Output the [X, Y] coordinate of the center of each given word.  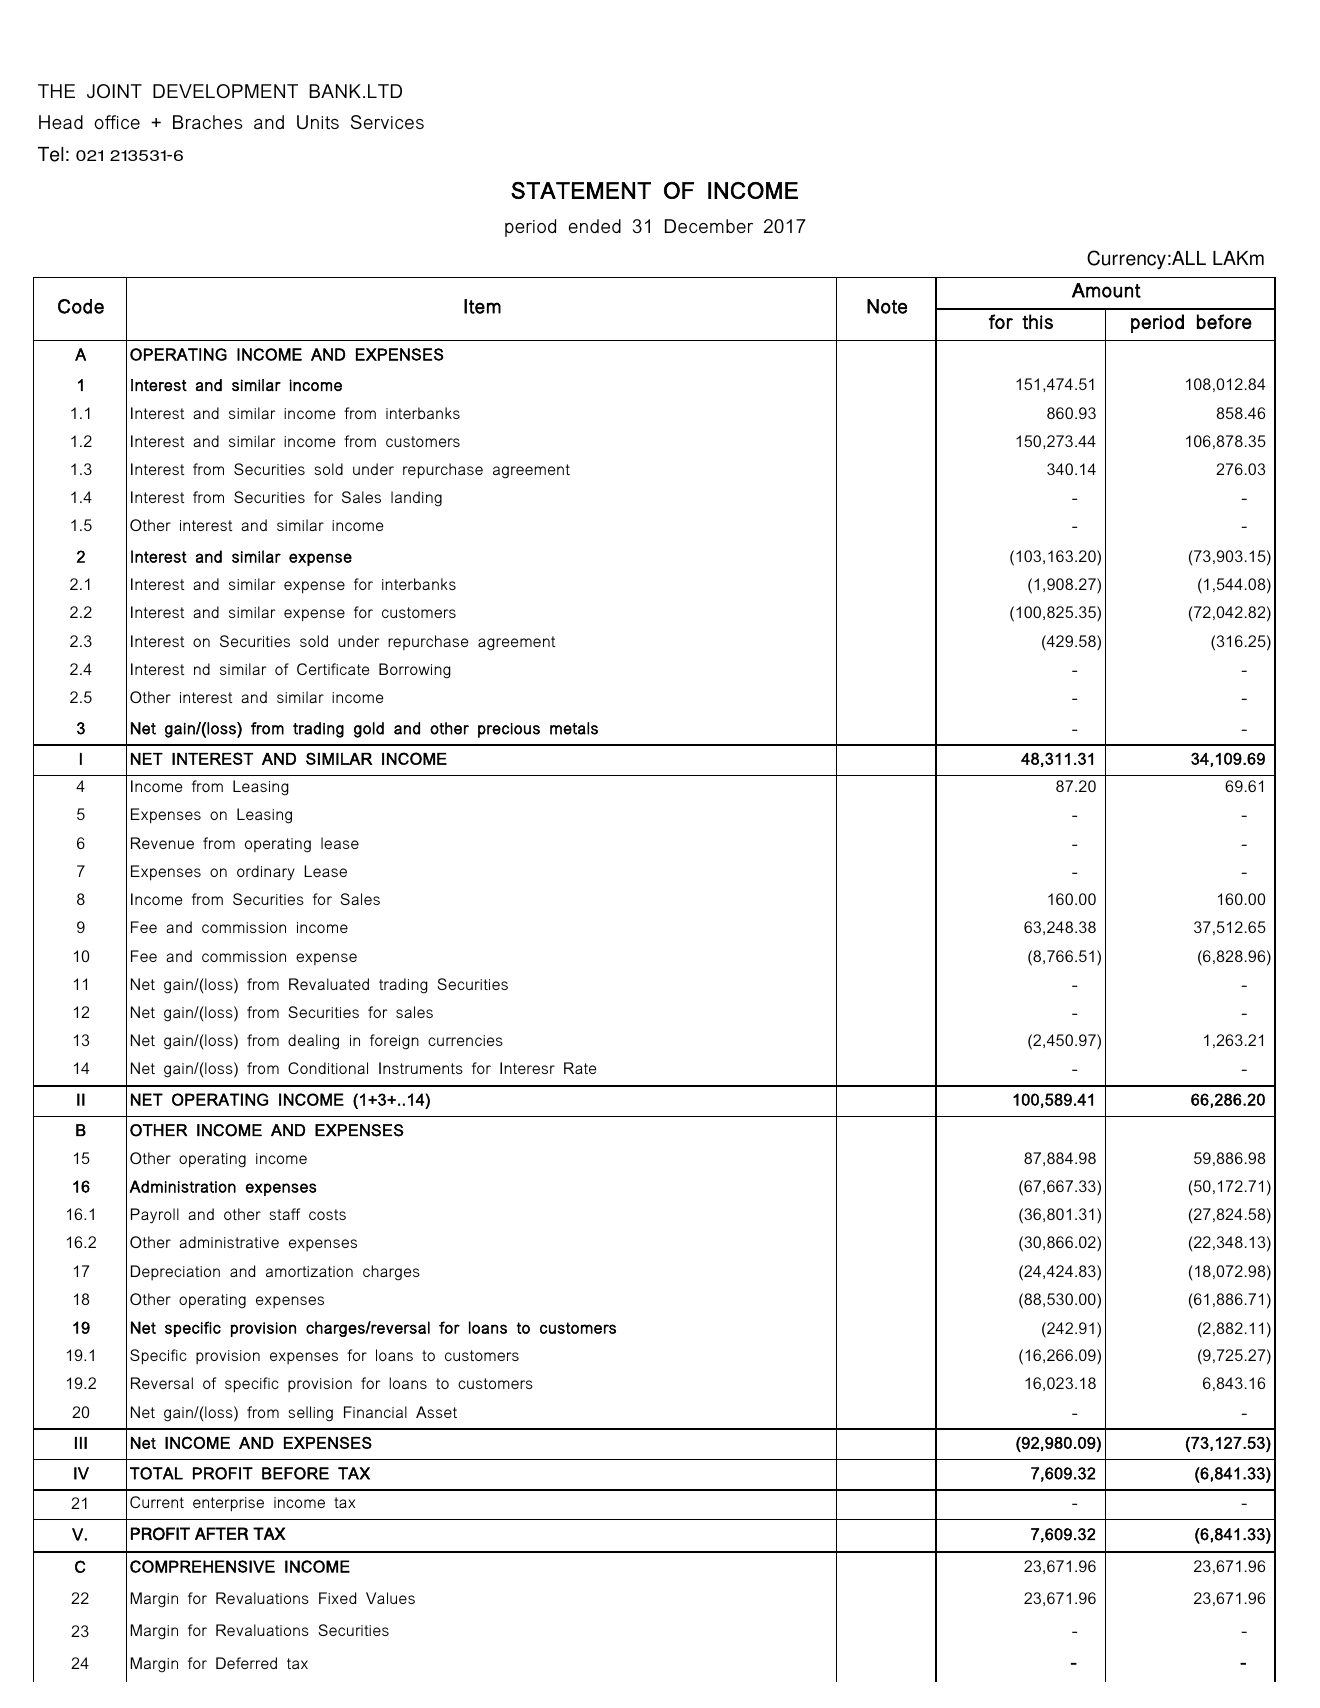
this [1037, 321]
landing [416, 499]
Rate [580, 1068]
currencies [465, 1040]
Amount [1106, 290]
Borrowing [415, 671]
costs [327, 1214]
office [117, 122]
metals [574, 728]
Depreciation [175, 1272]
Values [390, 1598]
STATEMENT [581, 190]
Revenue [162, 843]
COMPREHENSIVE [202, 1566]
